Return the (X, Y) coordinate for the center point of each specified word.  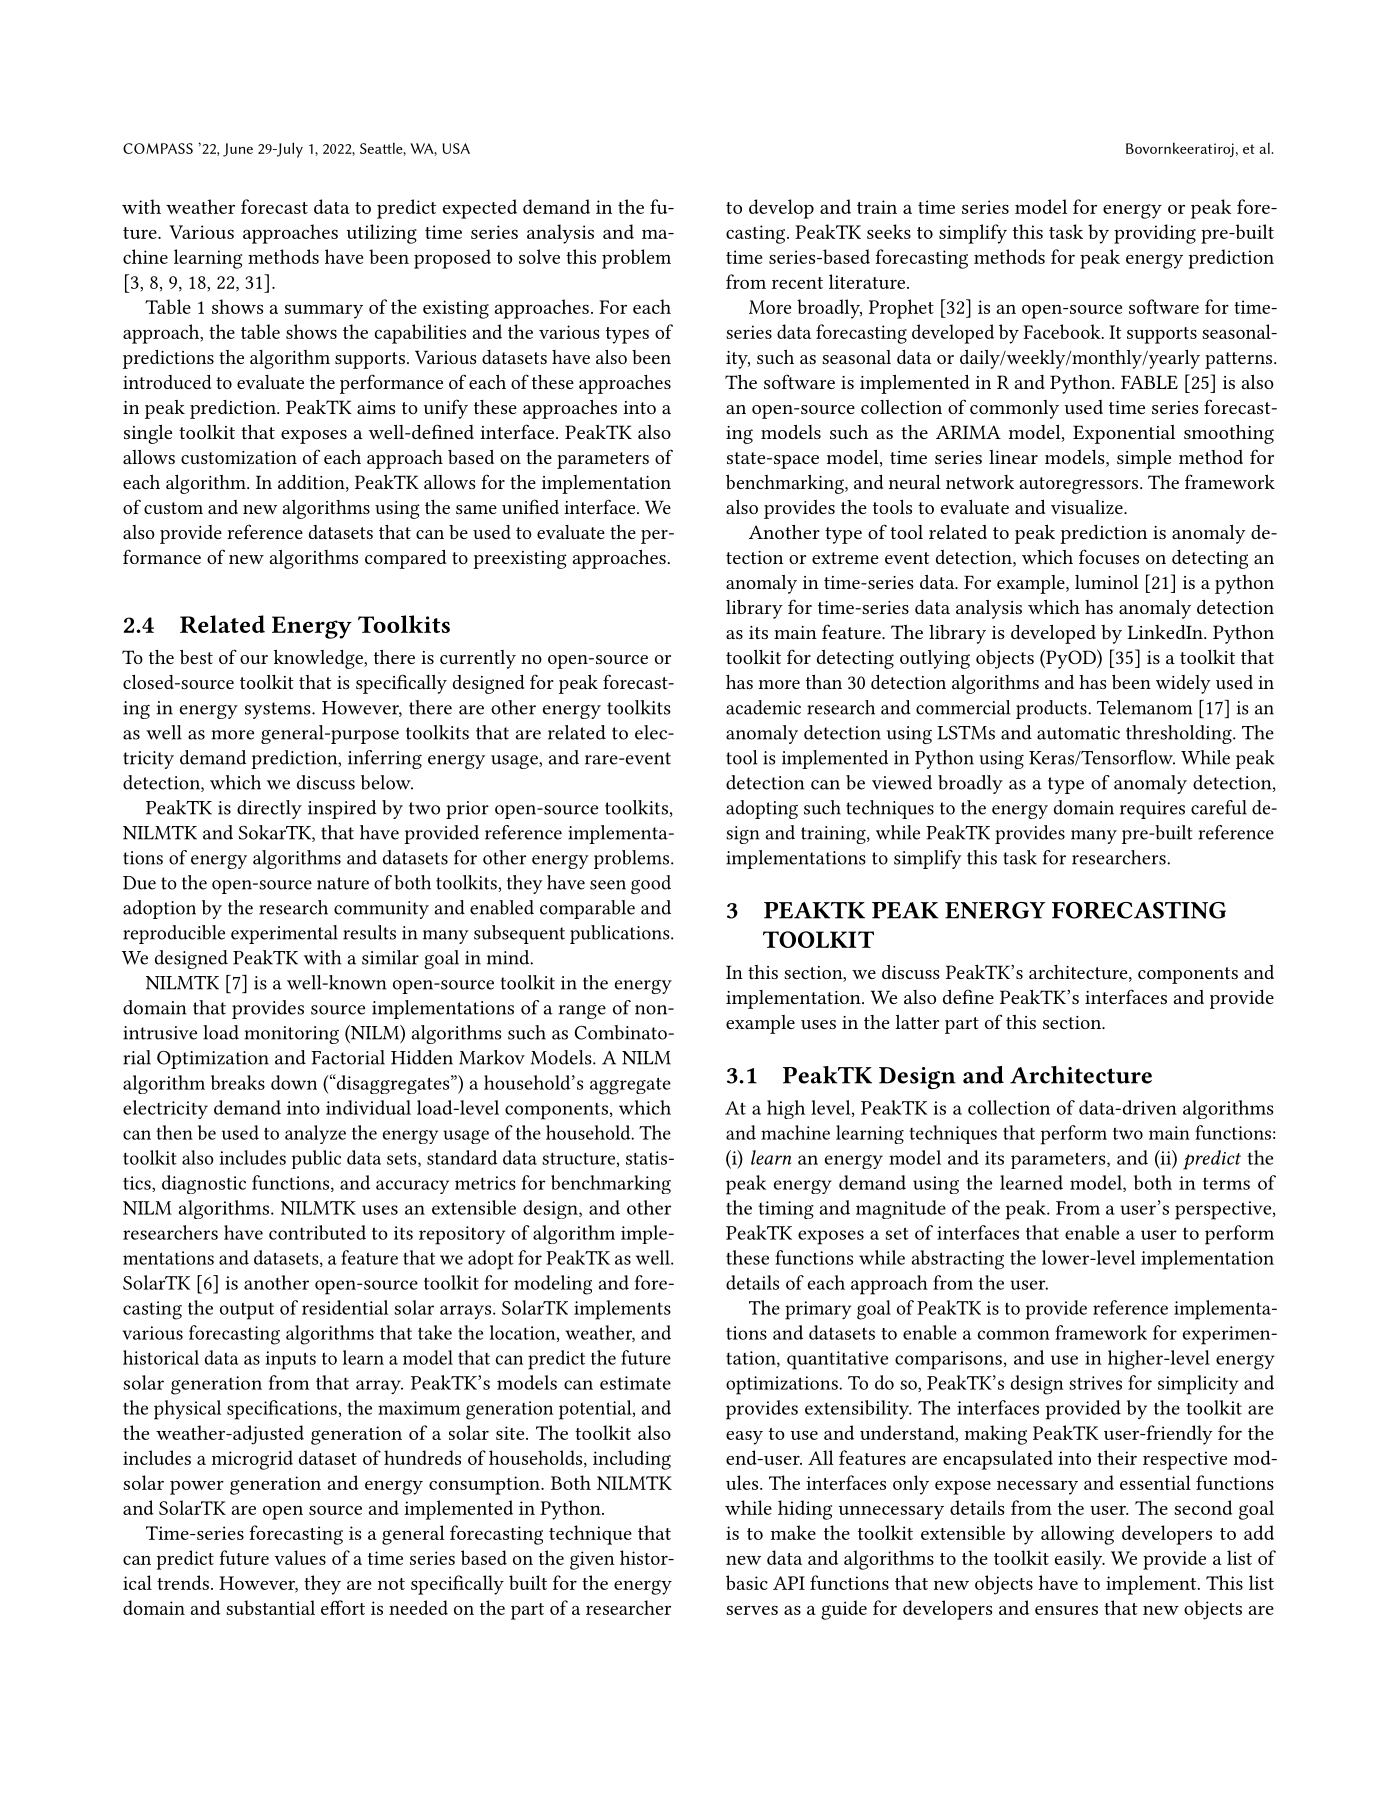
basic (747, 1582)
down (294, 1082)
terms (1226, 1183)
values (300, 1557)
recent (797, 283)
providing (1155, 234)
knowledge (319, 659)
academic (763, 707)
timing (786, 1210)
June (238, 150)
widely (1183, 684)
